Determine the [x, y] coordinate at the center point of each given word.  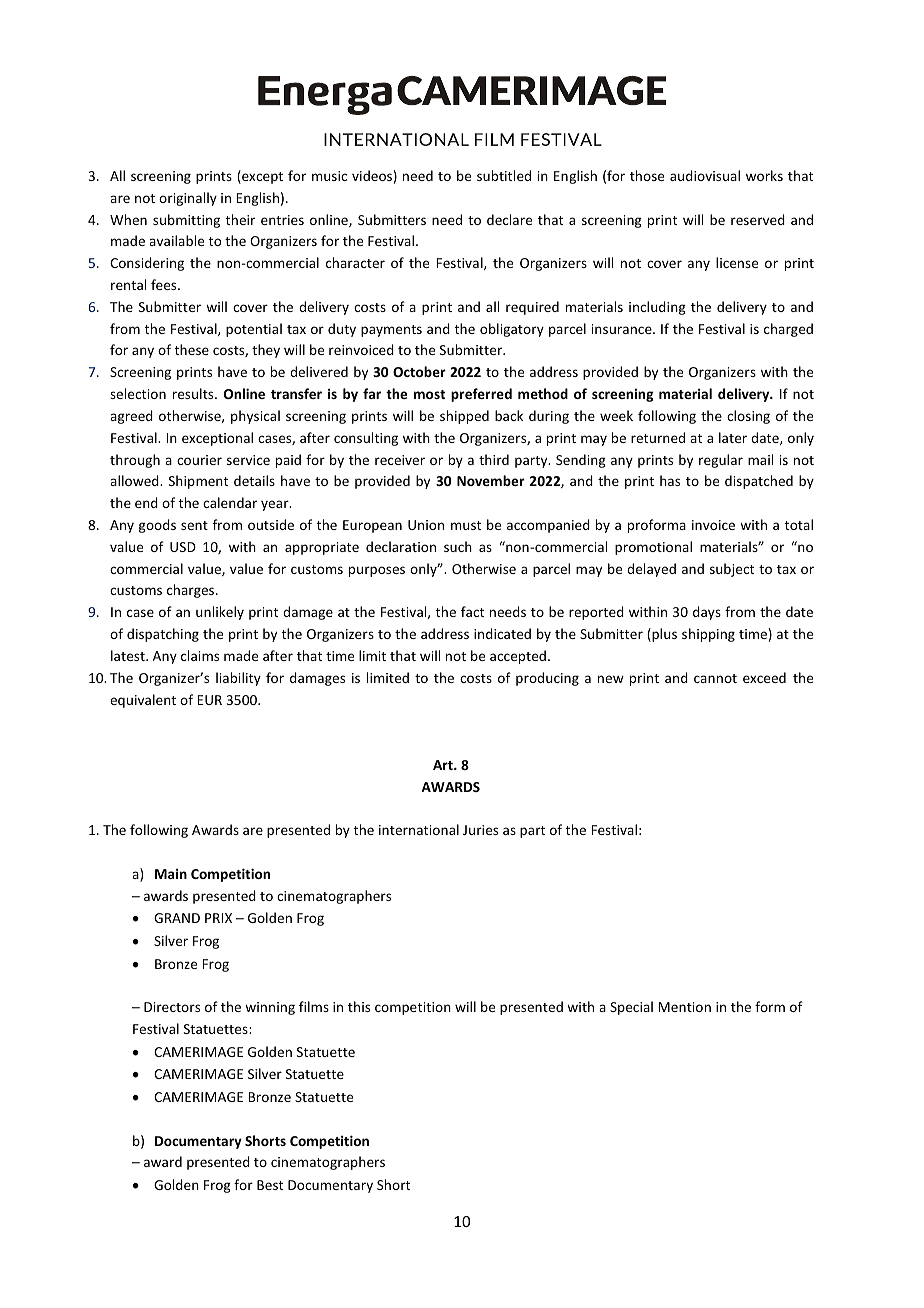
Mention [684, 1007]
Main [171, 873]
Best [270, 1185]
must [466, 525]
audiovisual [705, 175]
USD [183, 547]
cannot [715, 678]
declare [509, 219]
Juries [480, 830]
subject [732, 570]
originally [188, 199]
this [359, 1006]
